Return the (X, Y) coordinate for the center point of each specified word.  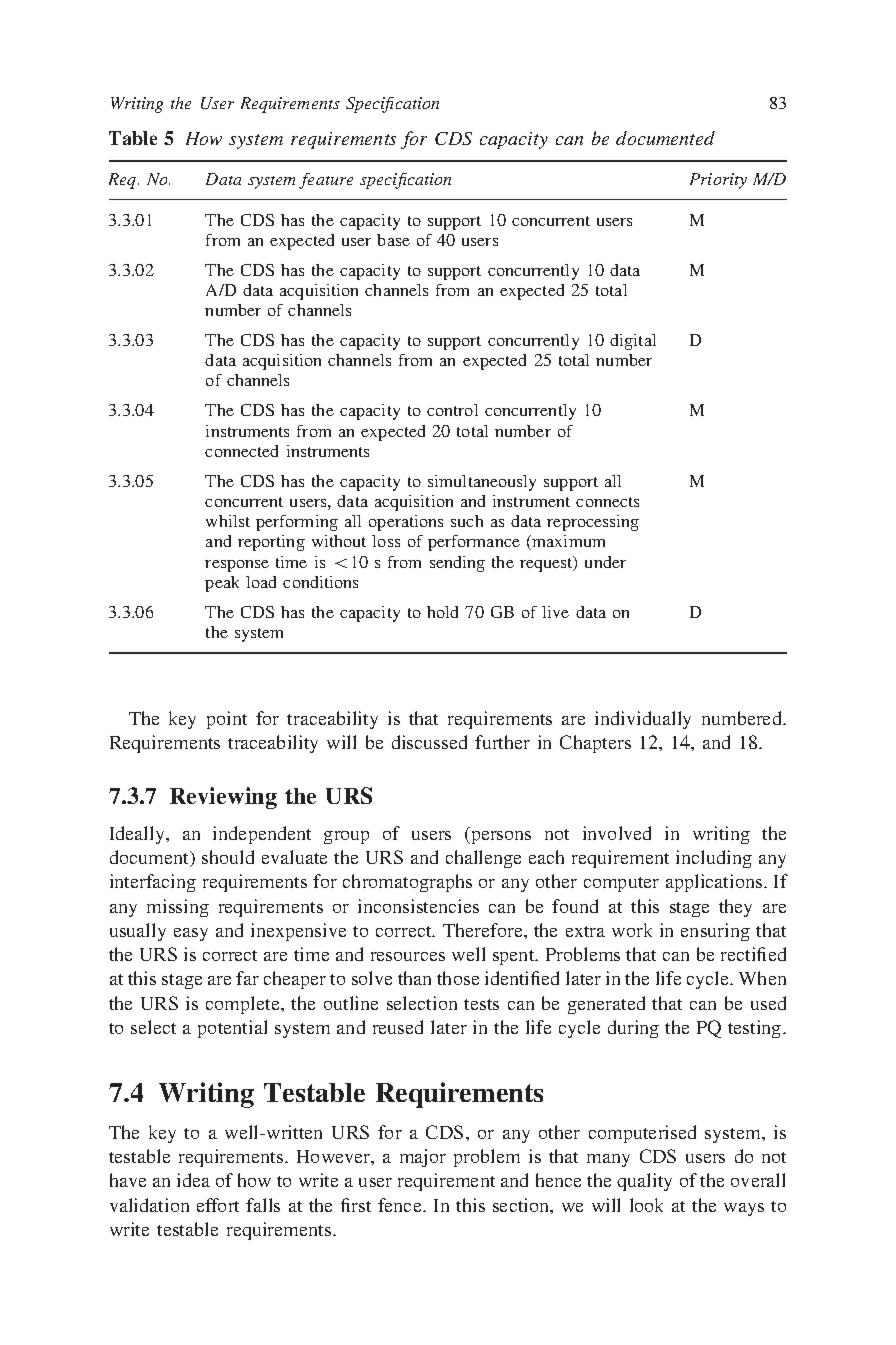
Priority (718, 181)
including (714, 859)
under (605, 562)
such (467, 521)
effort (218, 1205)
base (393, 240)
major (423, 1158)
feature (326, 181)
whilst (228, 521)
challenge (483, 859)
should (228, 857)
